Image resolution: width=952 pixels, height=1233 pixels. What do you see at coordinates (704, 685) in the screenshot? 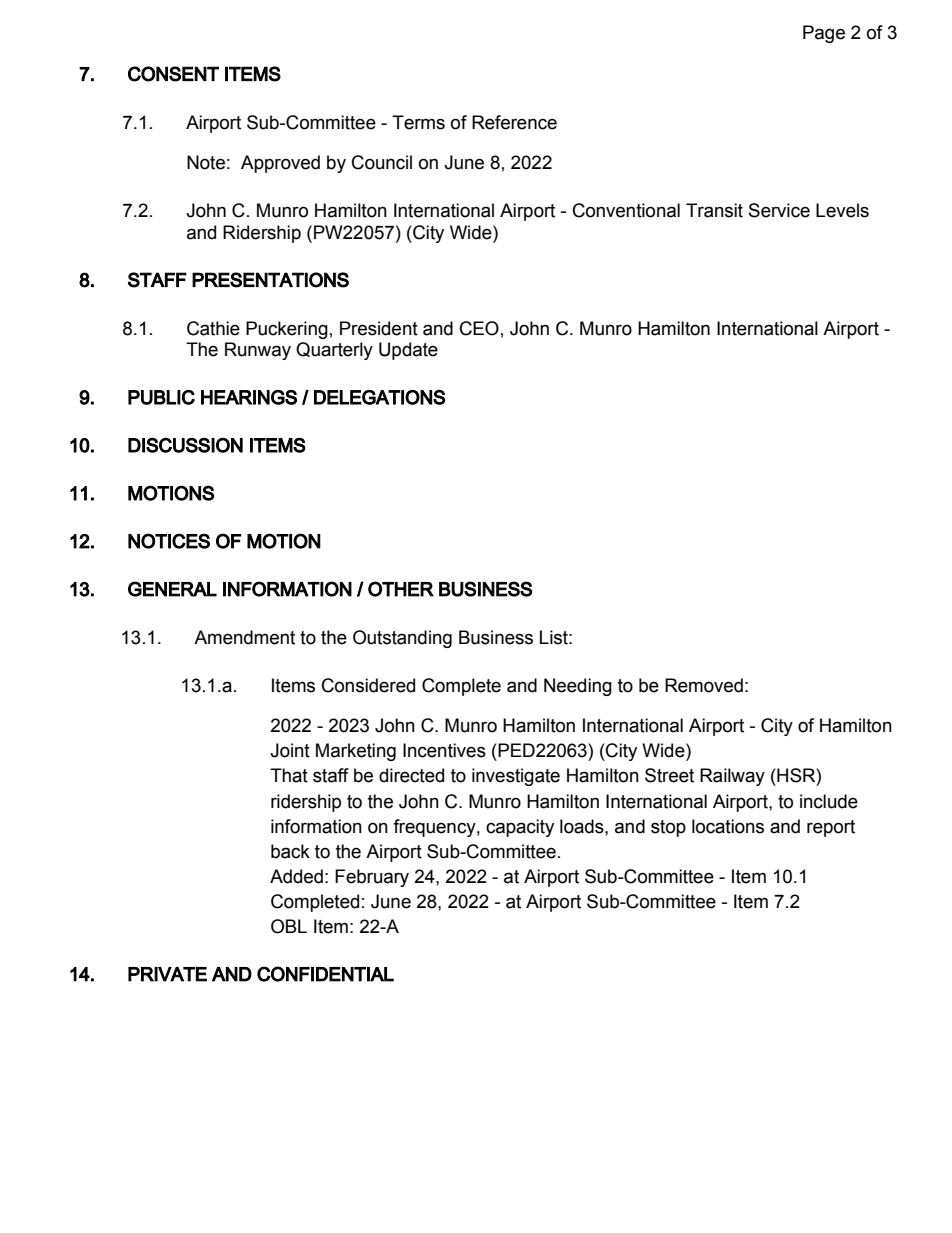
I see `Removed` at bounding box center [704, 685].
